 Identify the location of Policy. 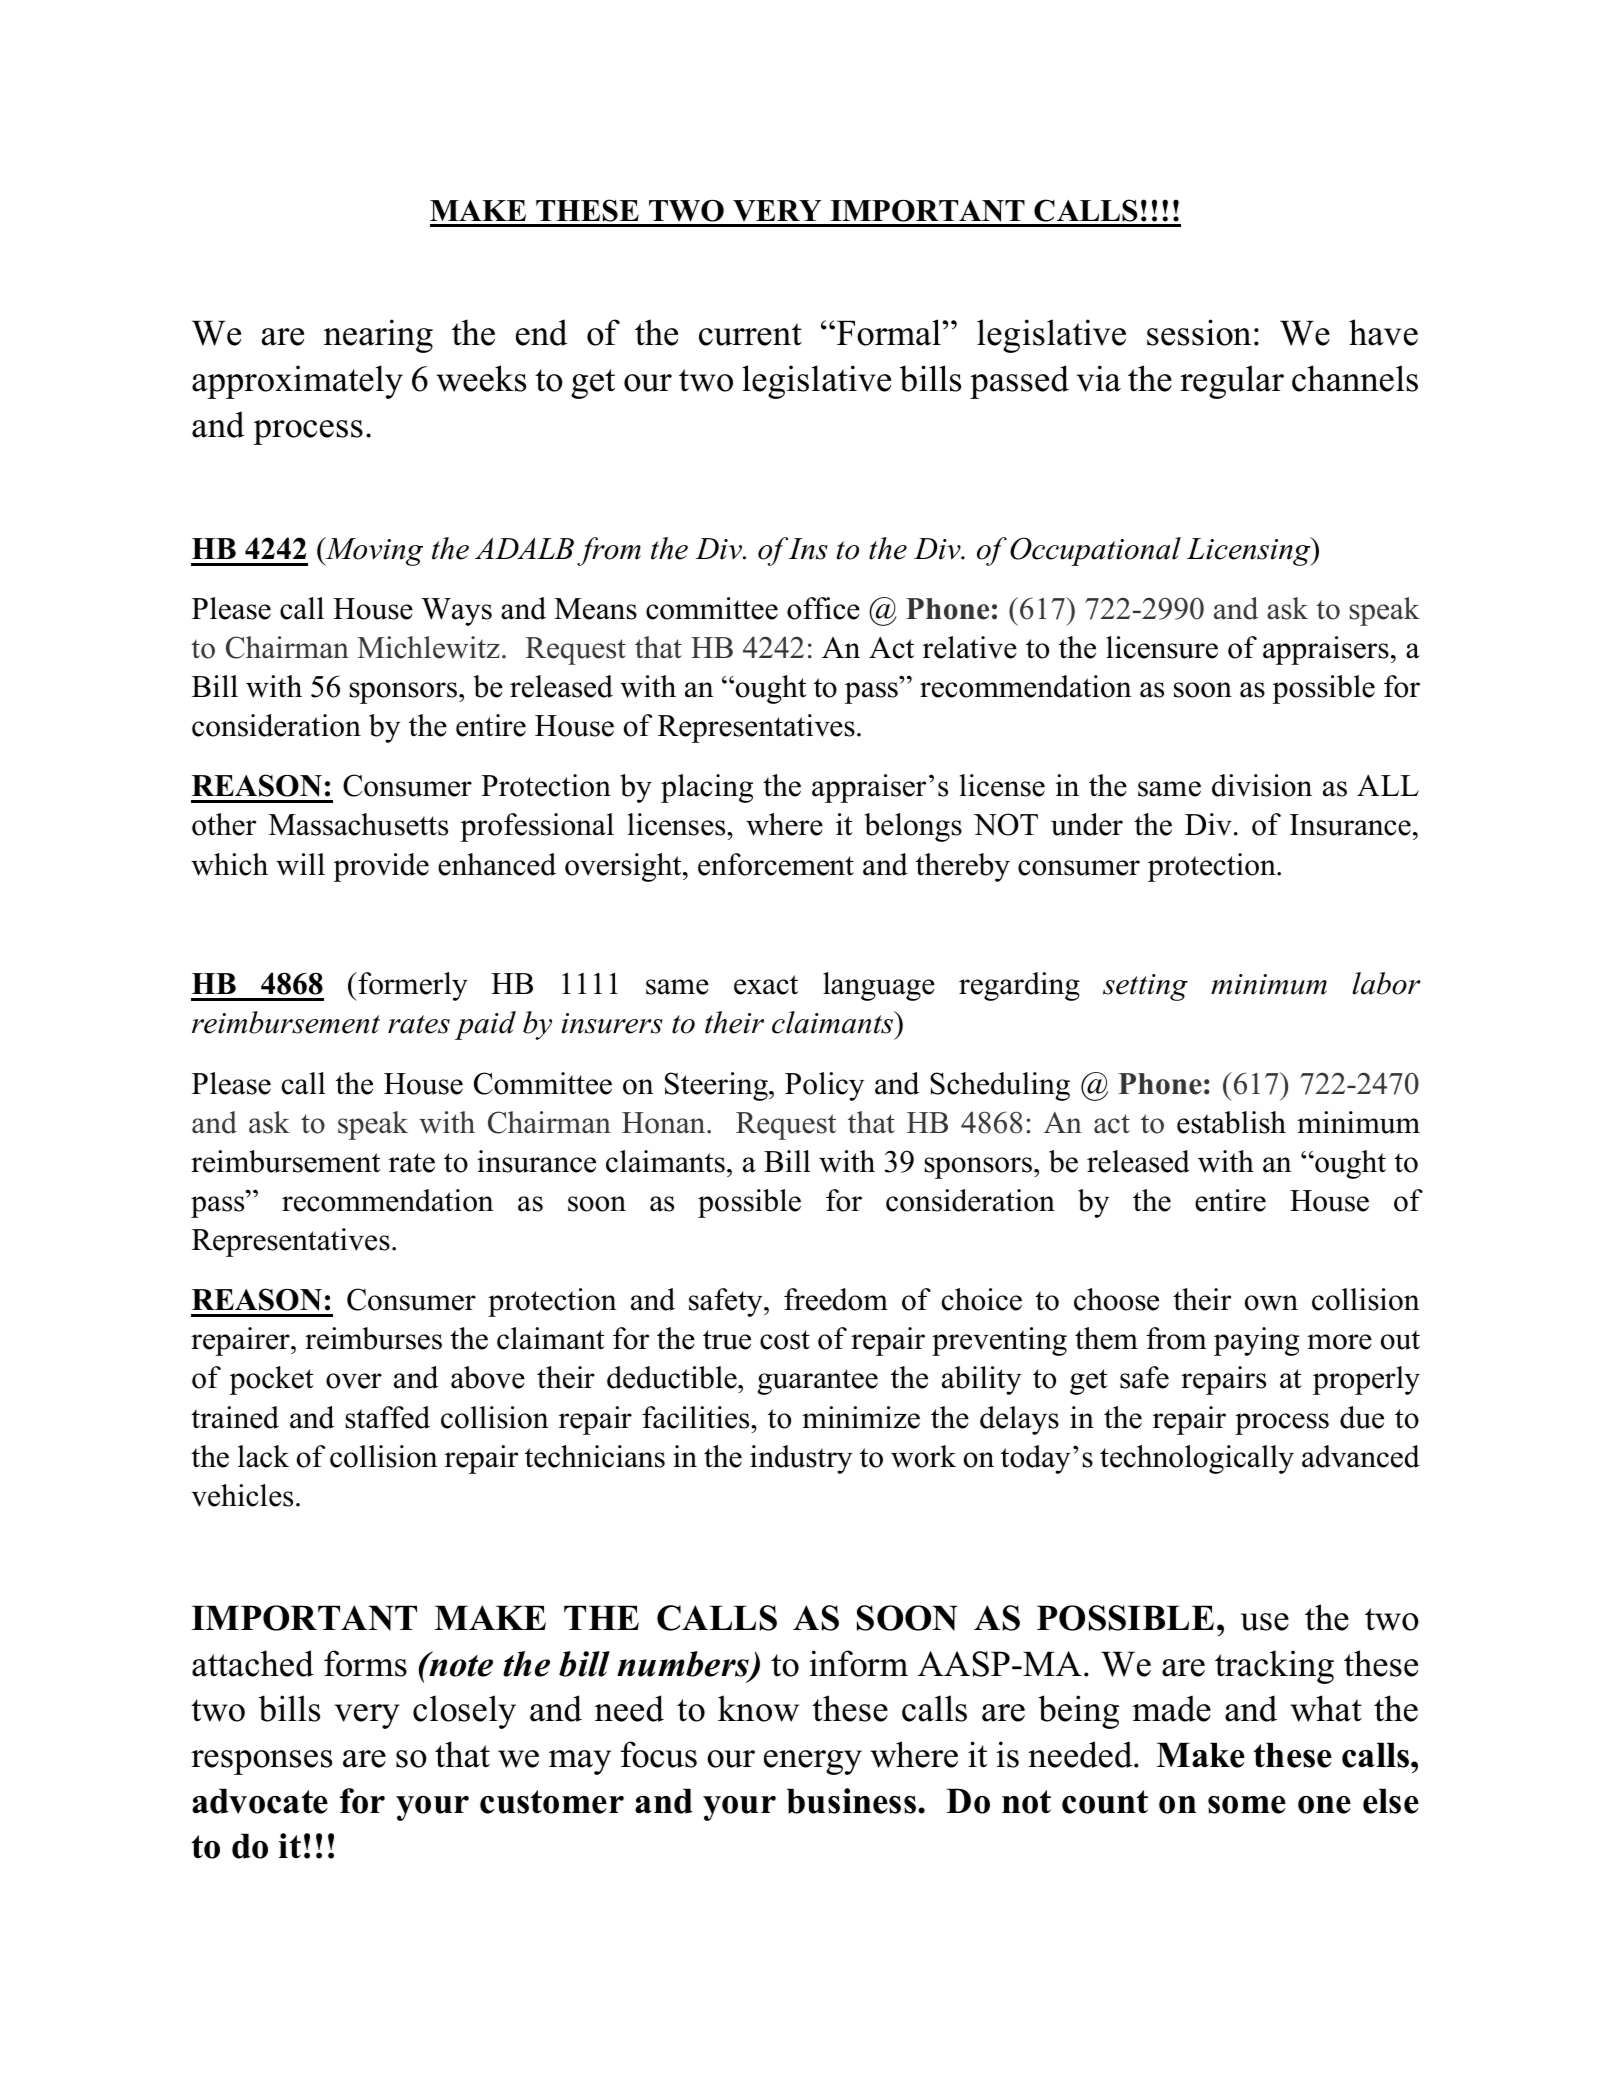
(824, 1086).
